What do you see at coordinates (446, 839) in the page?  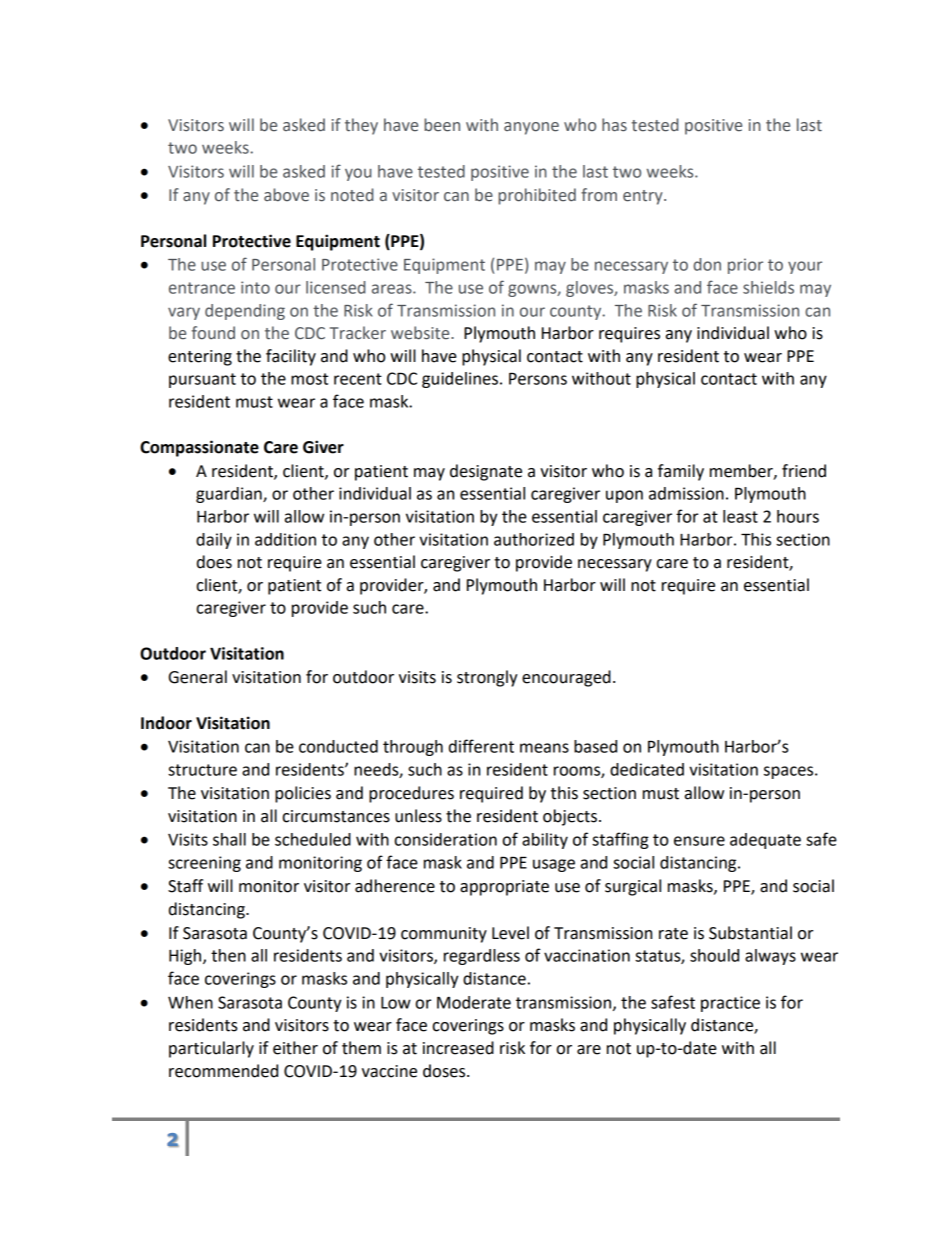 I see `consideration` at bounding box center [446, 839].
